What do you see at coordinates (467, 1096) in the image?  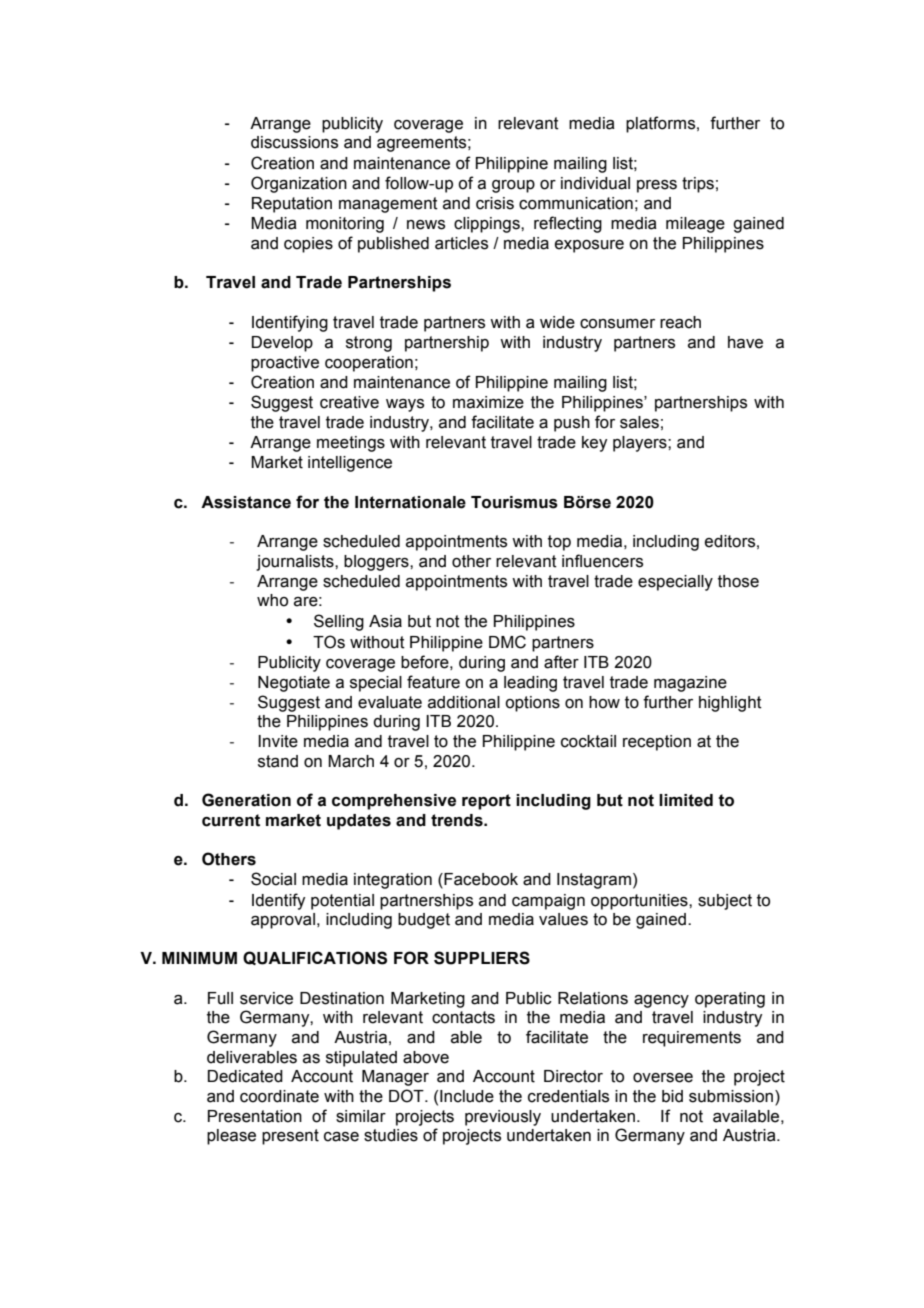 I see `Include` at bounding box center [467, 1096].
